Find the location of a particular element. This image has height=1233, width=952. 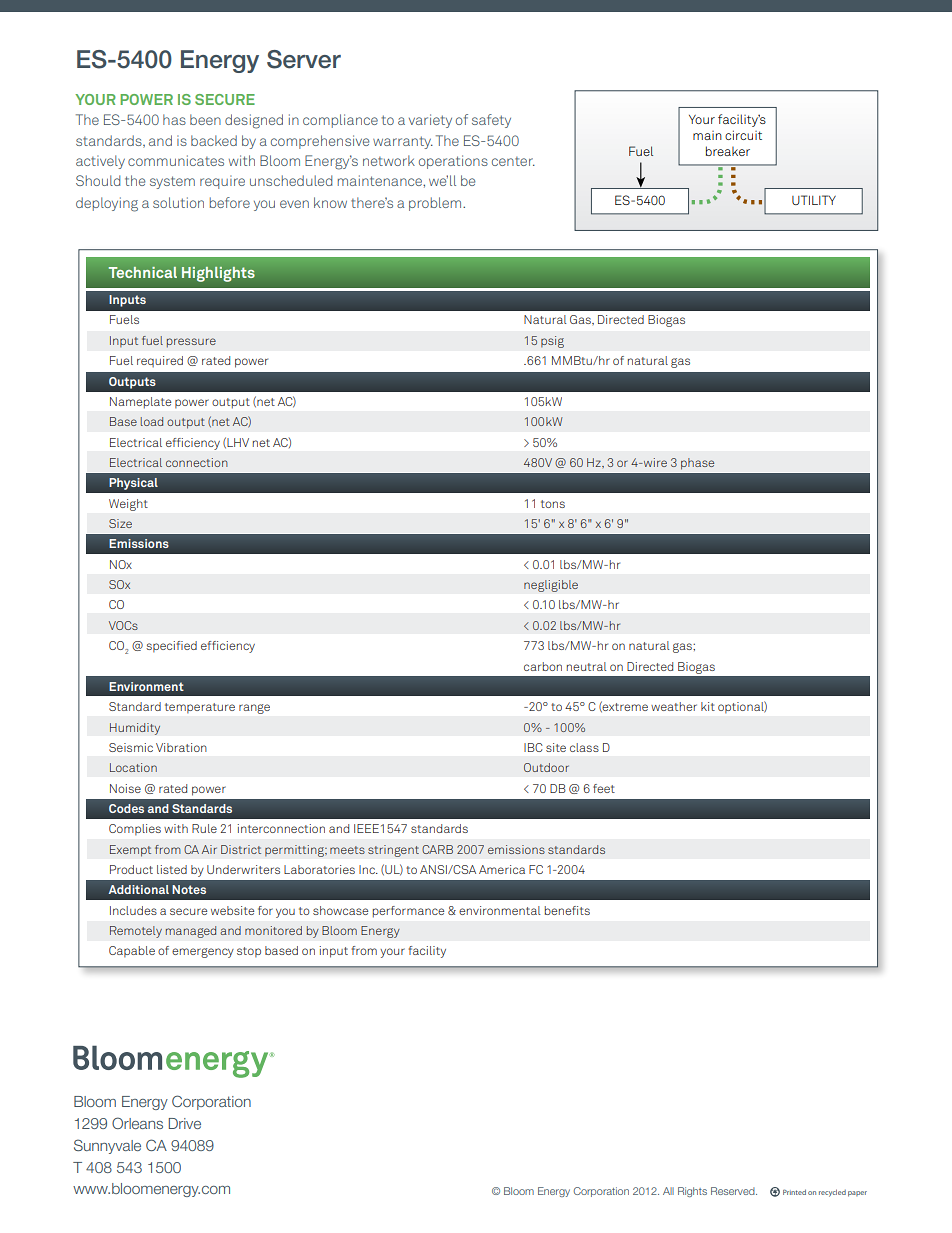

safety is located at coordinates (491, 121).
